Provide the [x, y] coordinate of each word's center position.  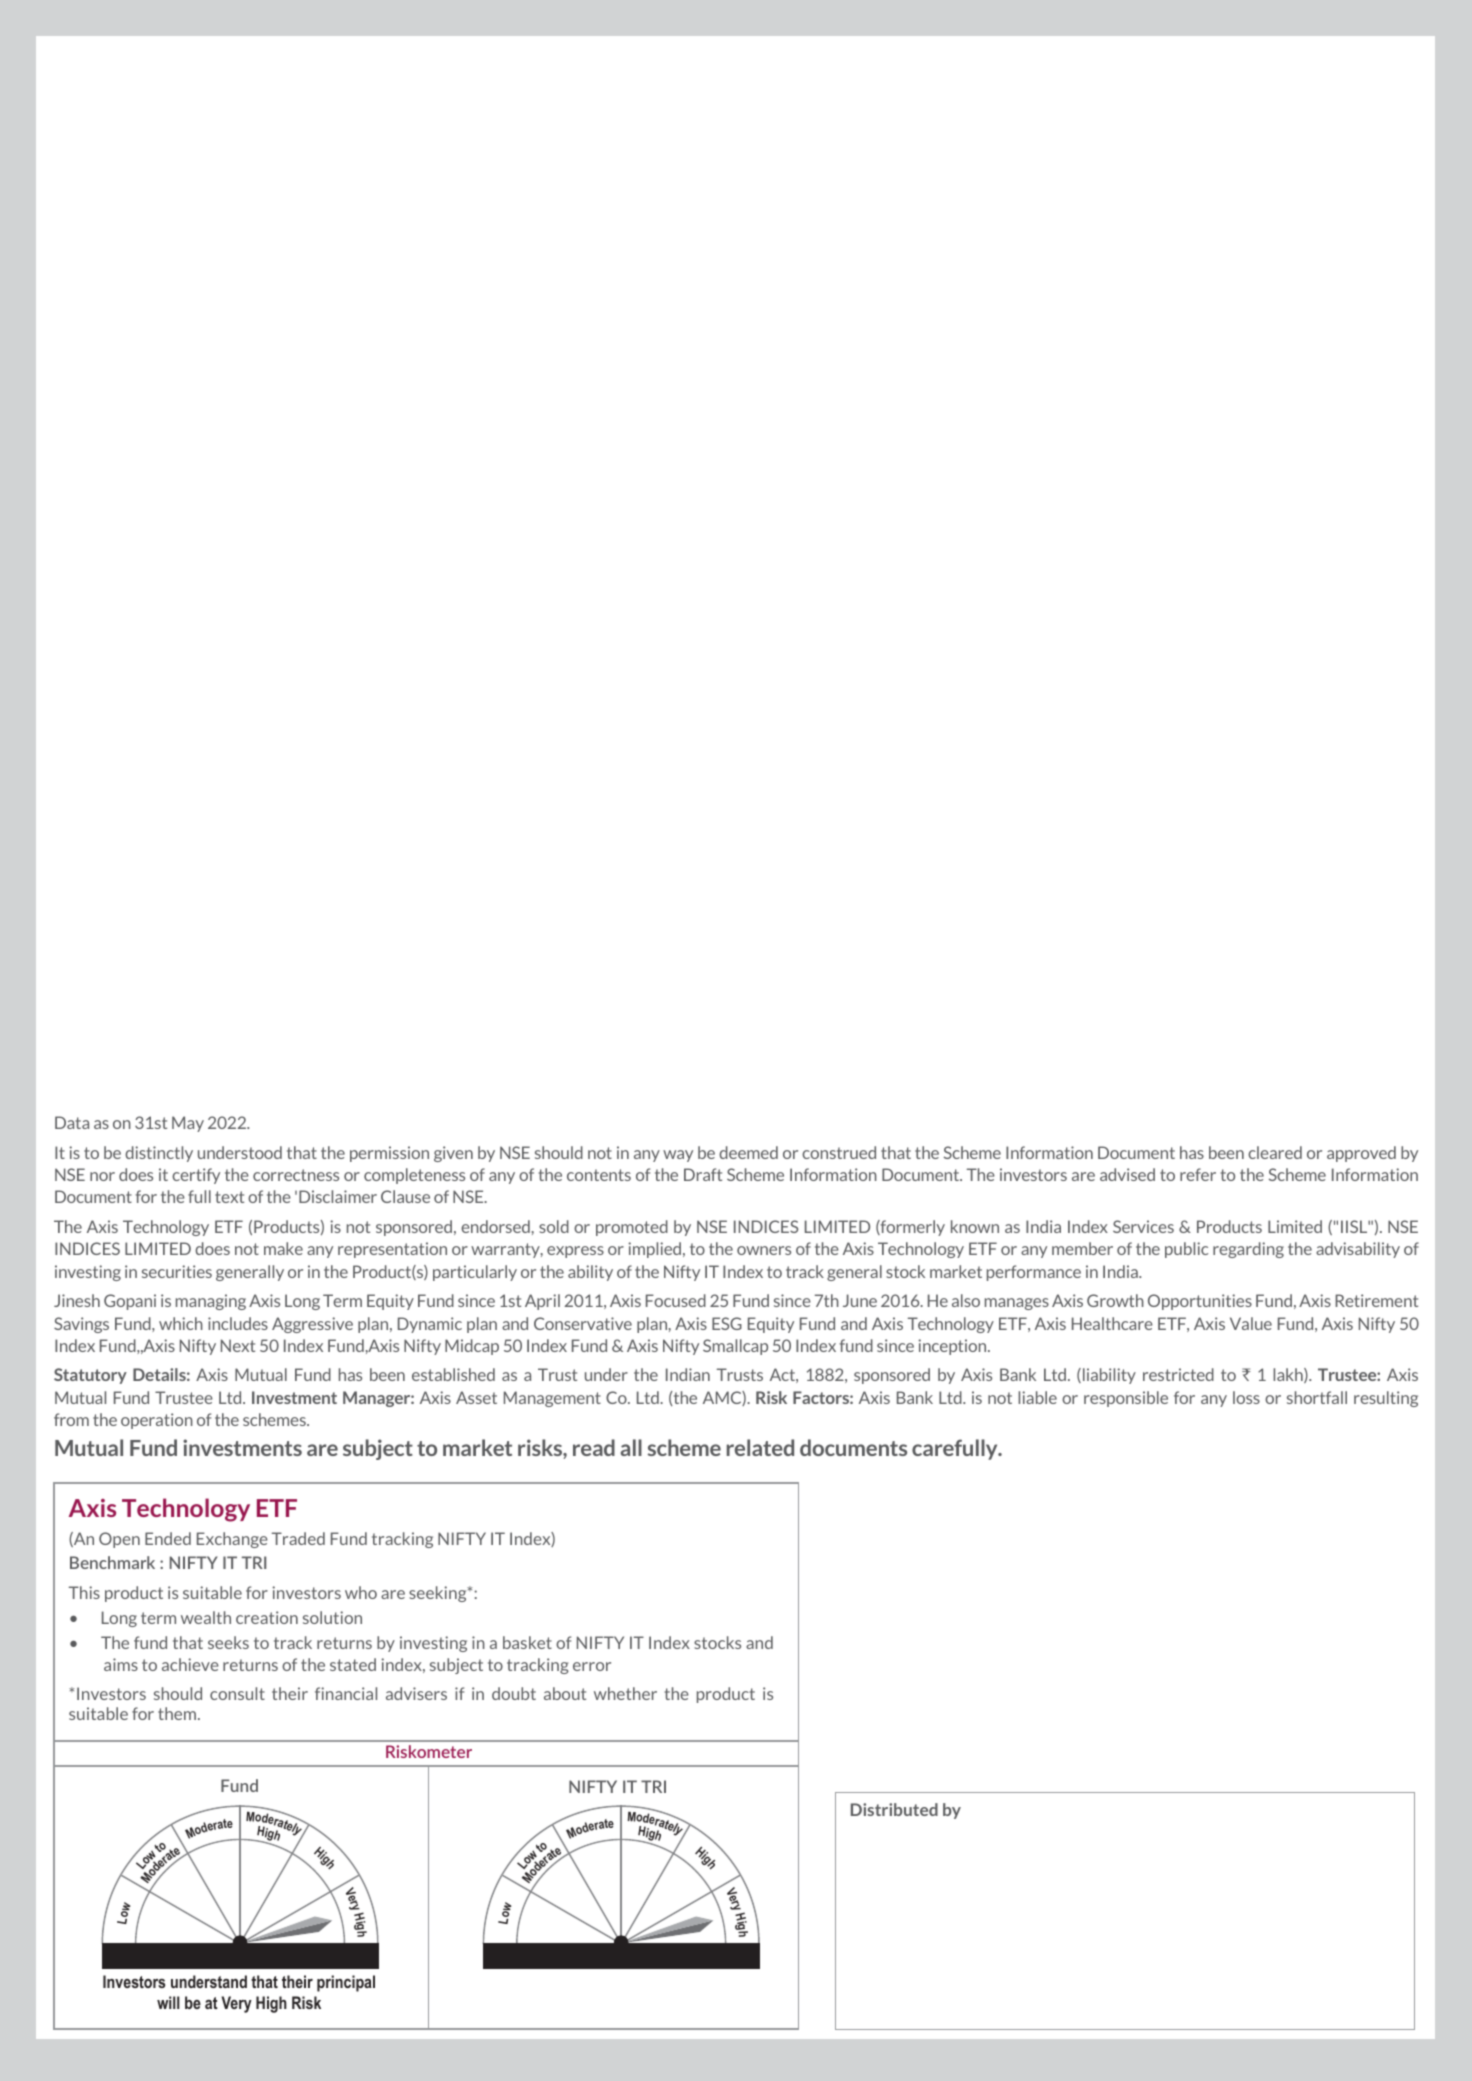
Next [238, 1345]
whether [625, 1693]
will [168, 2002]
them [178, 1713]
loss [1246, 1397]
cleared [1275, 1152]
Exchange [232, 1540]
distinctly [159, 1154]
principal [346, 1983]
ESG [727, 1323]
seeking [439, 1594]
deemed [748, 1152]
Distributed [894, 1809]
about [565, 1693]
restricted [1178, 1374]
